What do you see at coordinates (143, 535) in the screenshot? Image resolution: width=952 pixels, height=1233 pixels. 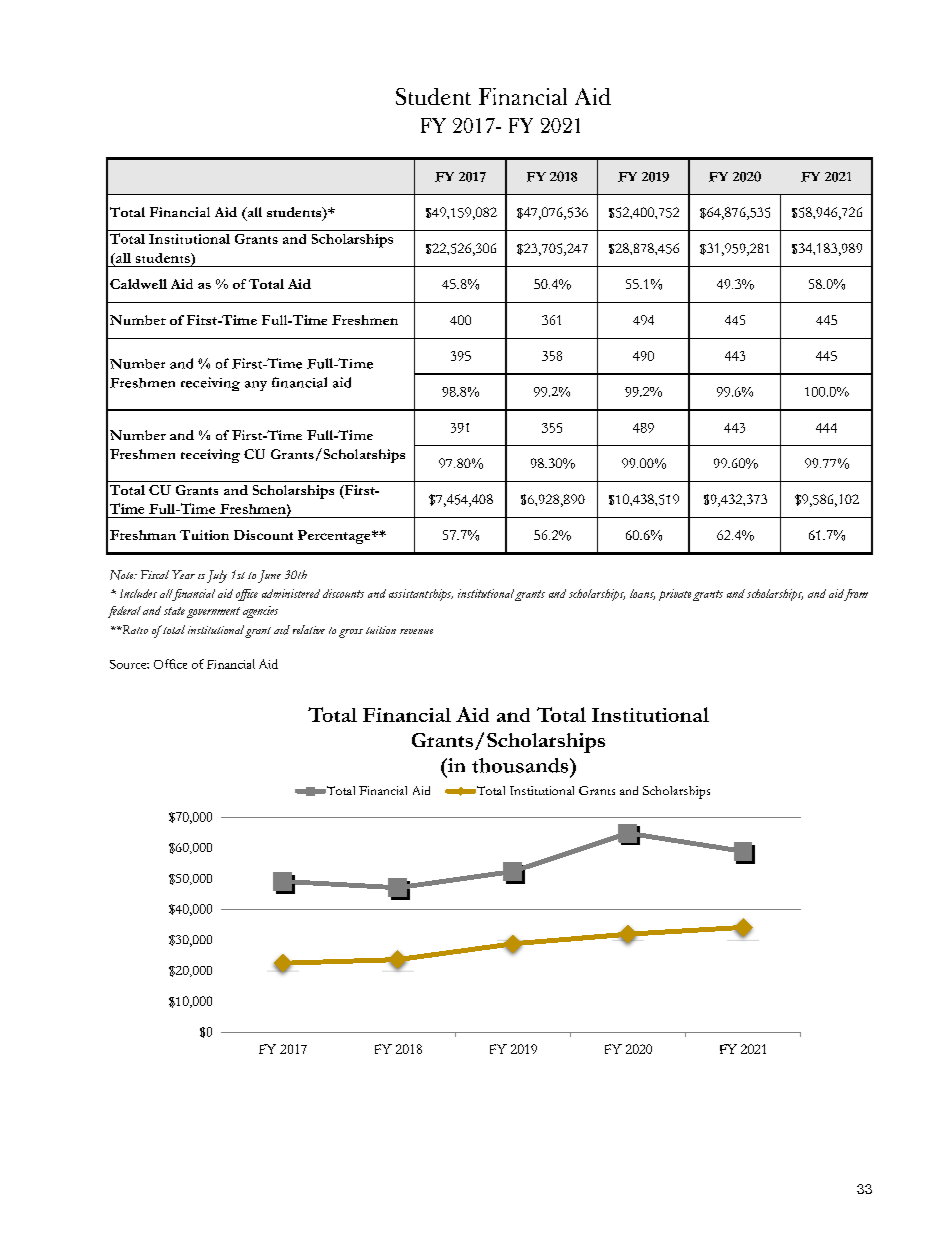 I see `Freshman` at bounding box center [143, 535].
